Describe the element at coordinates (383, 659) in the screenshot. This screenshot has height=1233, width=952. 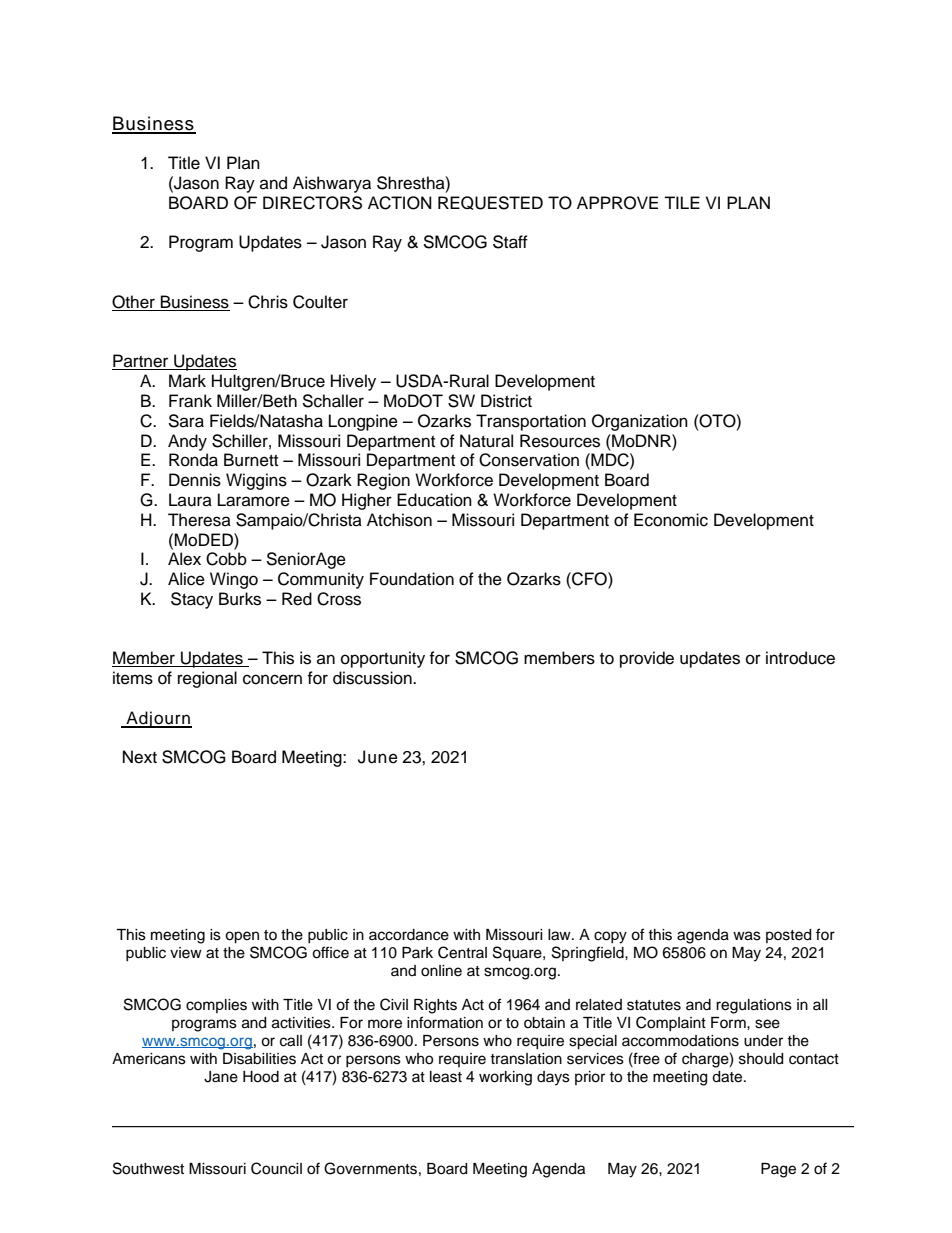
I see `opportunity` at that location.
